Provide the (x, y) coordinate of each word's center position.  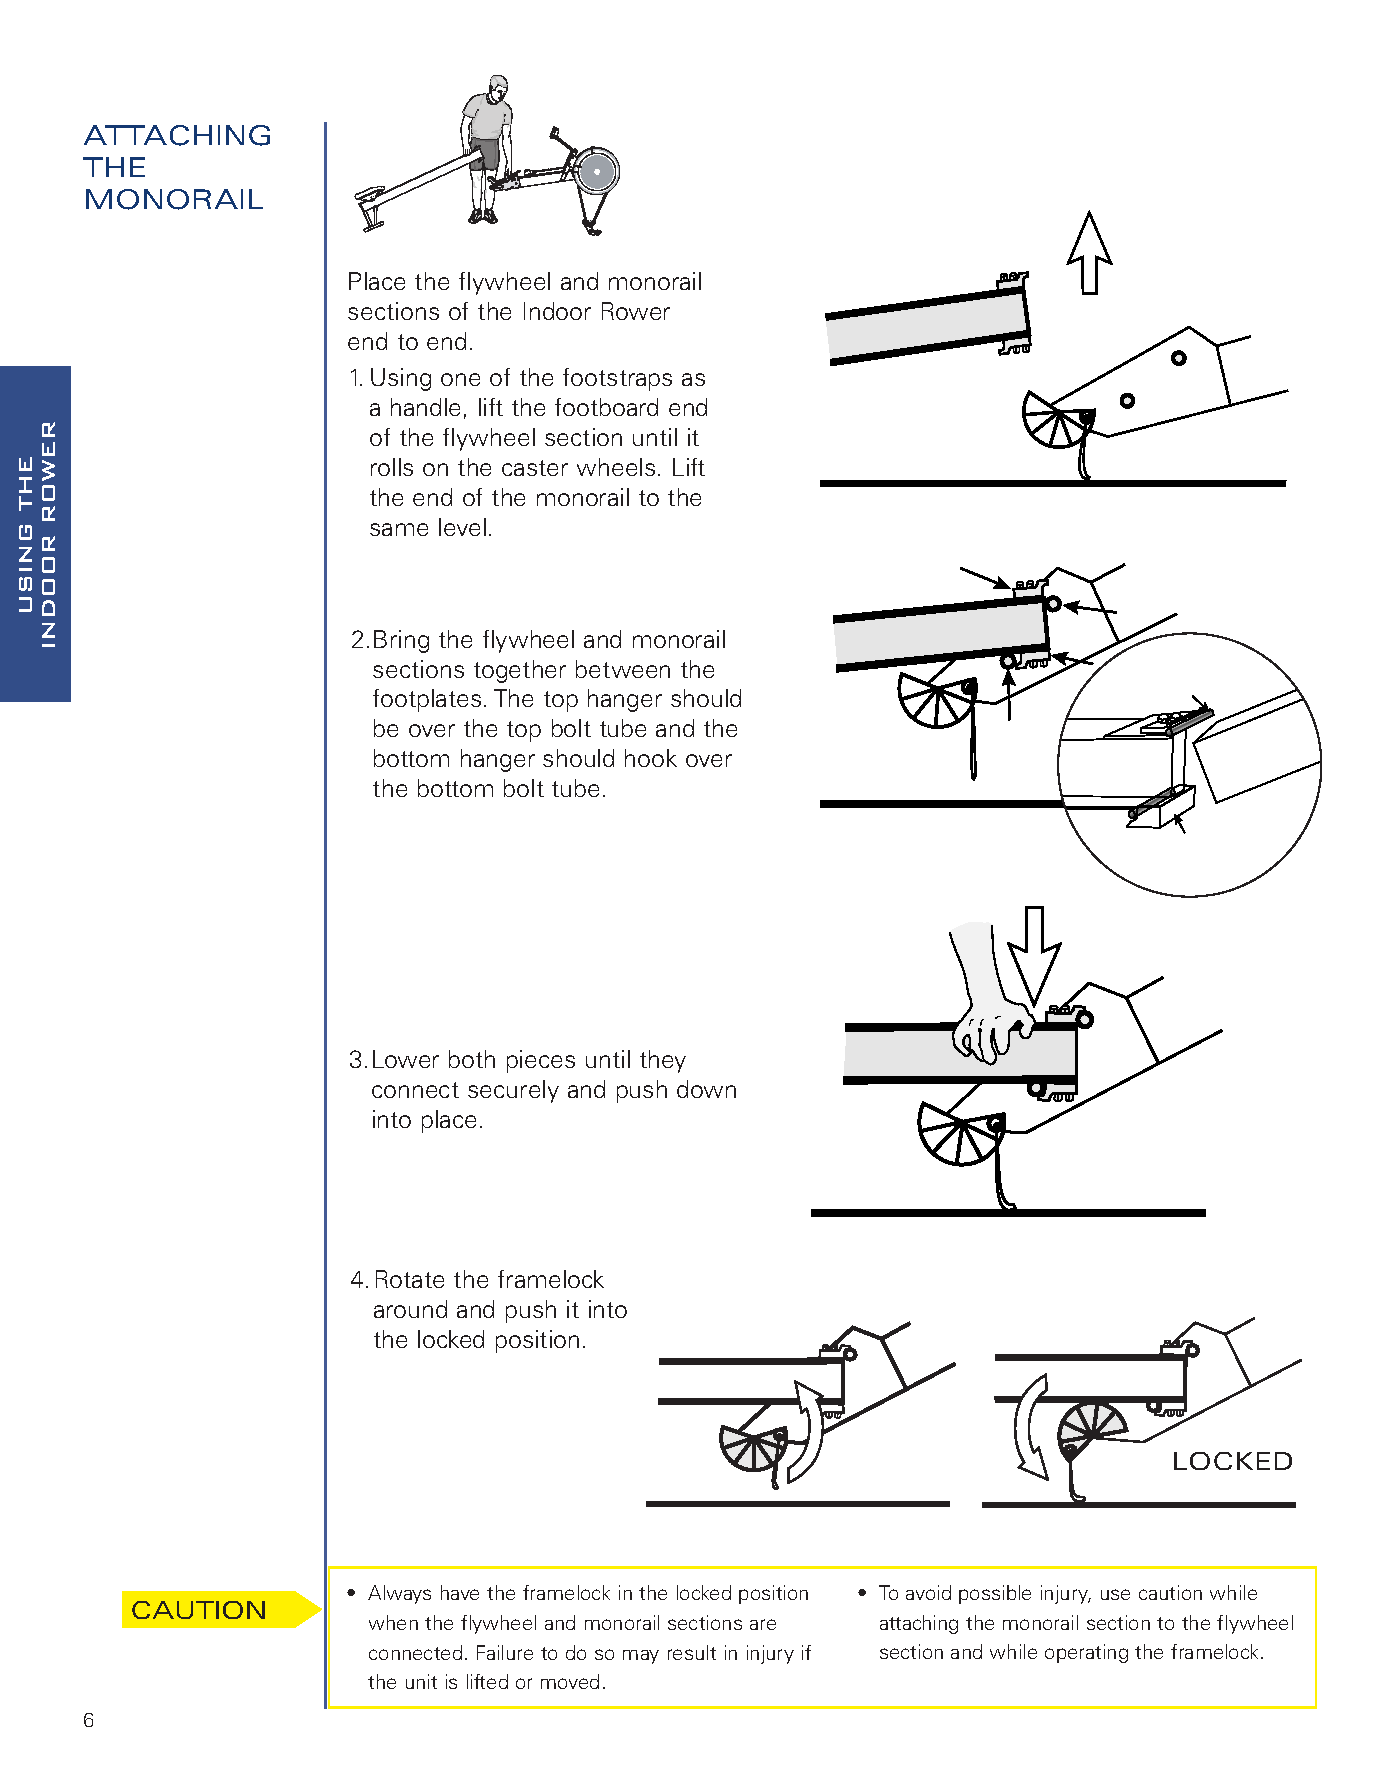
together (520, 671)
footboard (606, 407)
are (763, 1624)
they (663, 1061)
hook (651, 758)
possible (995, 1594)
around (410, 1309)
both (472, 1059)
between (623, 669)
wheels (616, 467)
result (692, 1652)
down (706, 1089)
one (460, 379)
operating (1086, 1653)
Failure (505, 1652)
